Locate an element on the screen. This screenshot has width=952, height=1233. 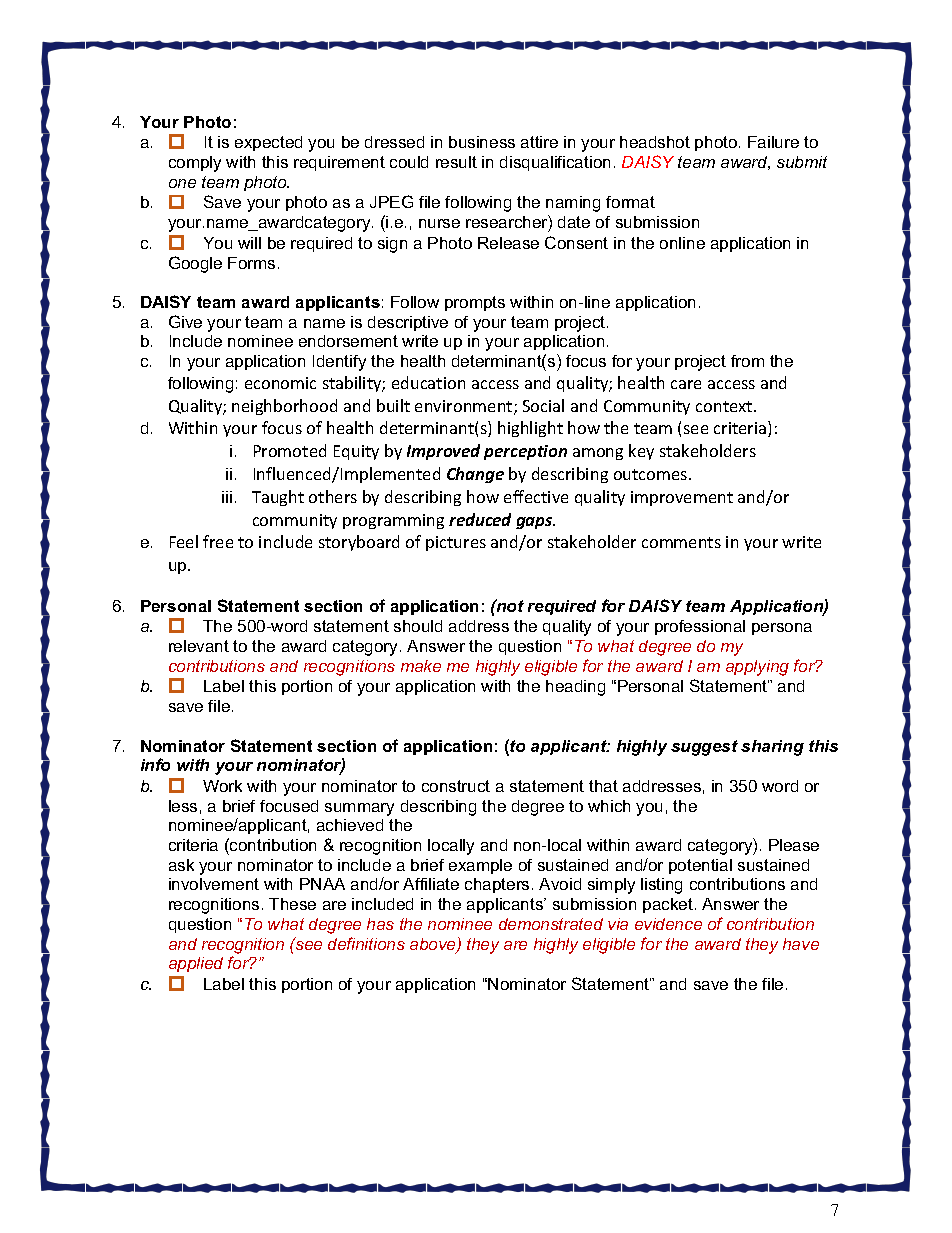
Failure is located at coordinates (773, 142).
